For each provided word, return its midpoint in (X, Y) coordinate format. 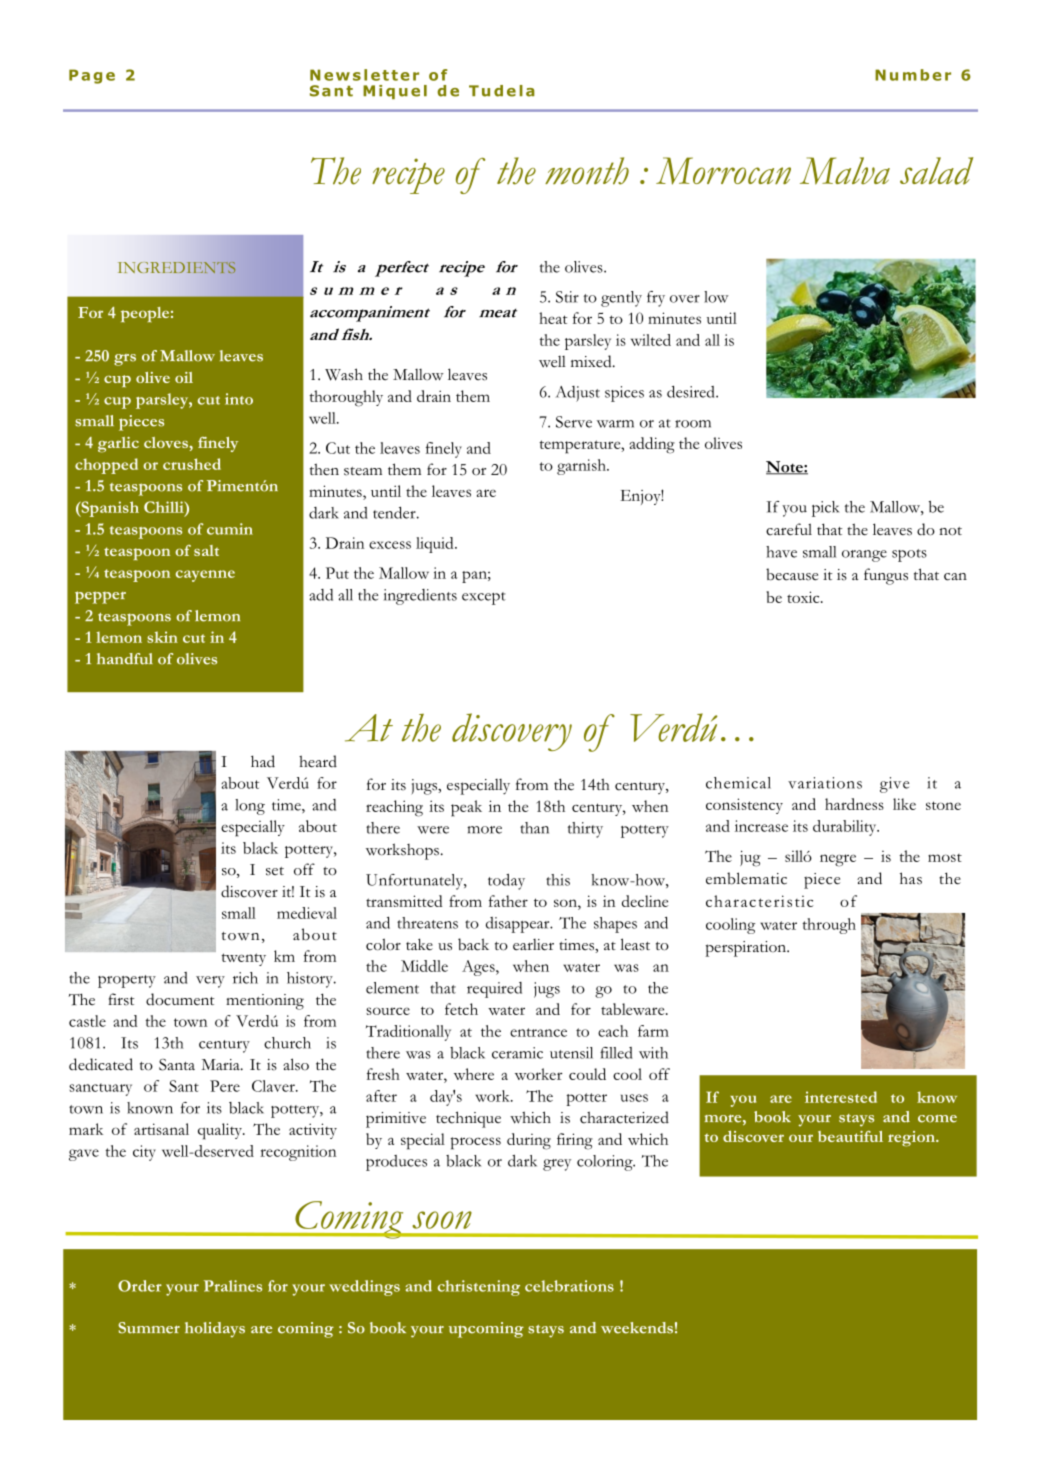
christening (479, 1288)
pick (825, 509)
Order (140, 1286)
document (180, 999)
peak (466, 808)
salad (936, 171)
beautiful (850, 1136)
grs (125, 360)
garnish (582, 467)
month (587, 171)
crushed (192, 464)
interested (841, 1097)
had (263, 761)
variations (825, 783)
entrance (538, 1032)
